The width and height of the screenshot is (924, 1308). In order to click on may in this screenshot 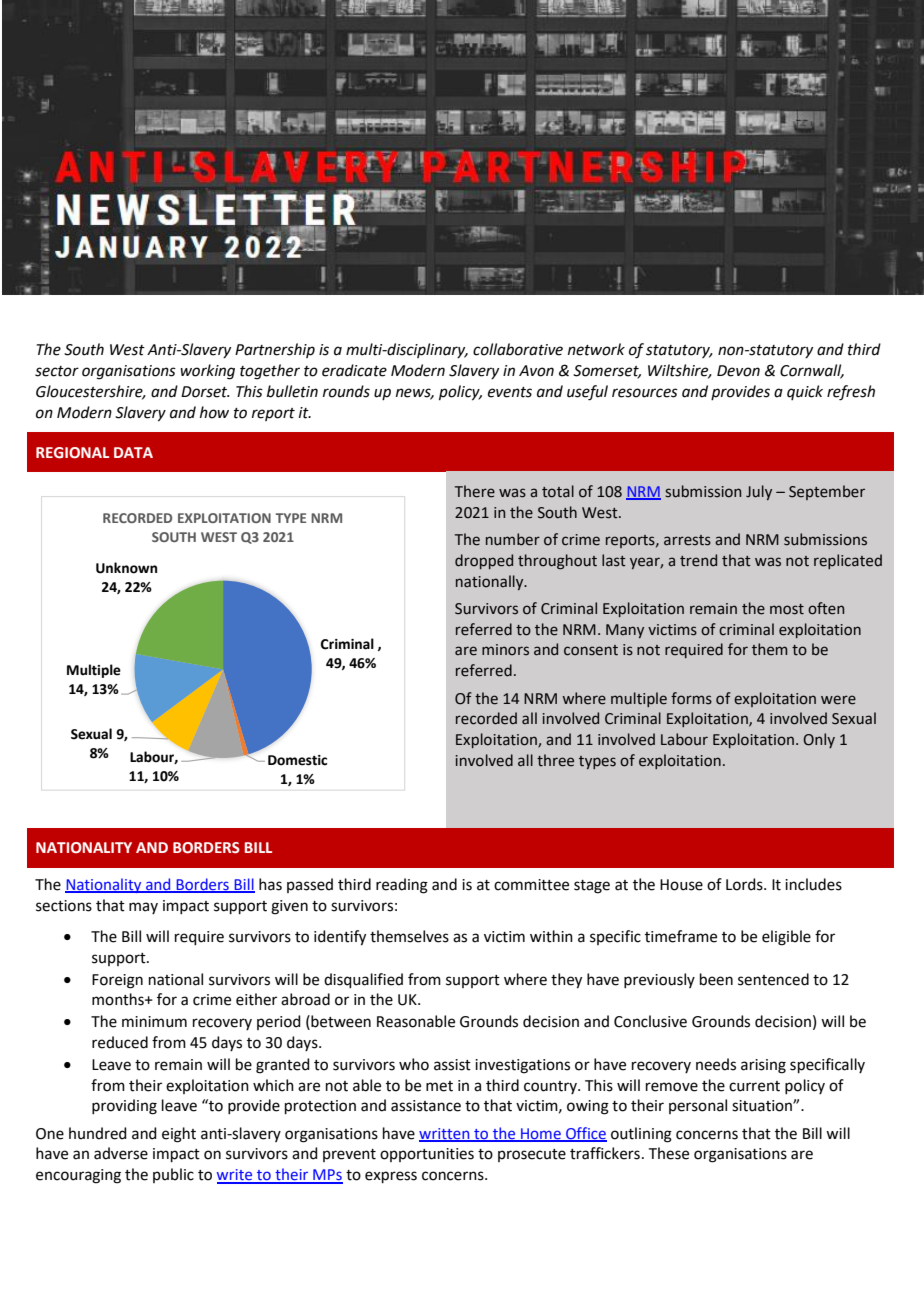, I will do `click(143, 908)`.
